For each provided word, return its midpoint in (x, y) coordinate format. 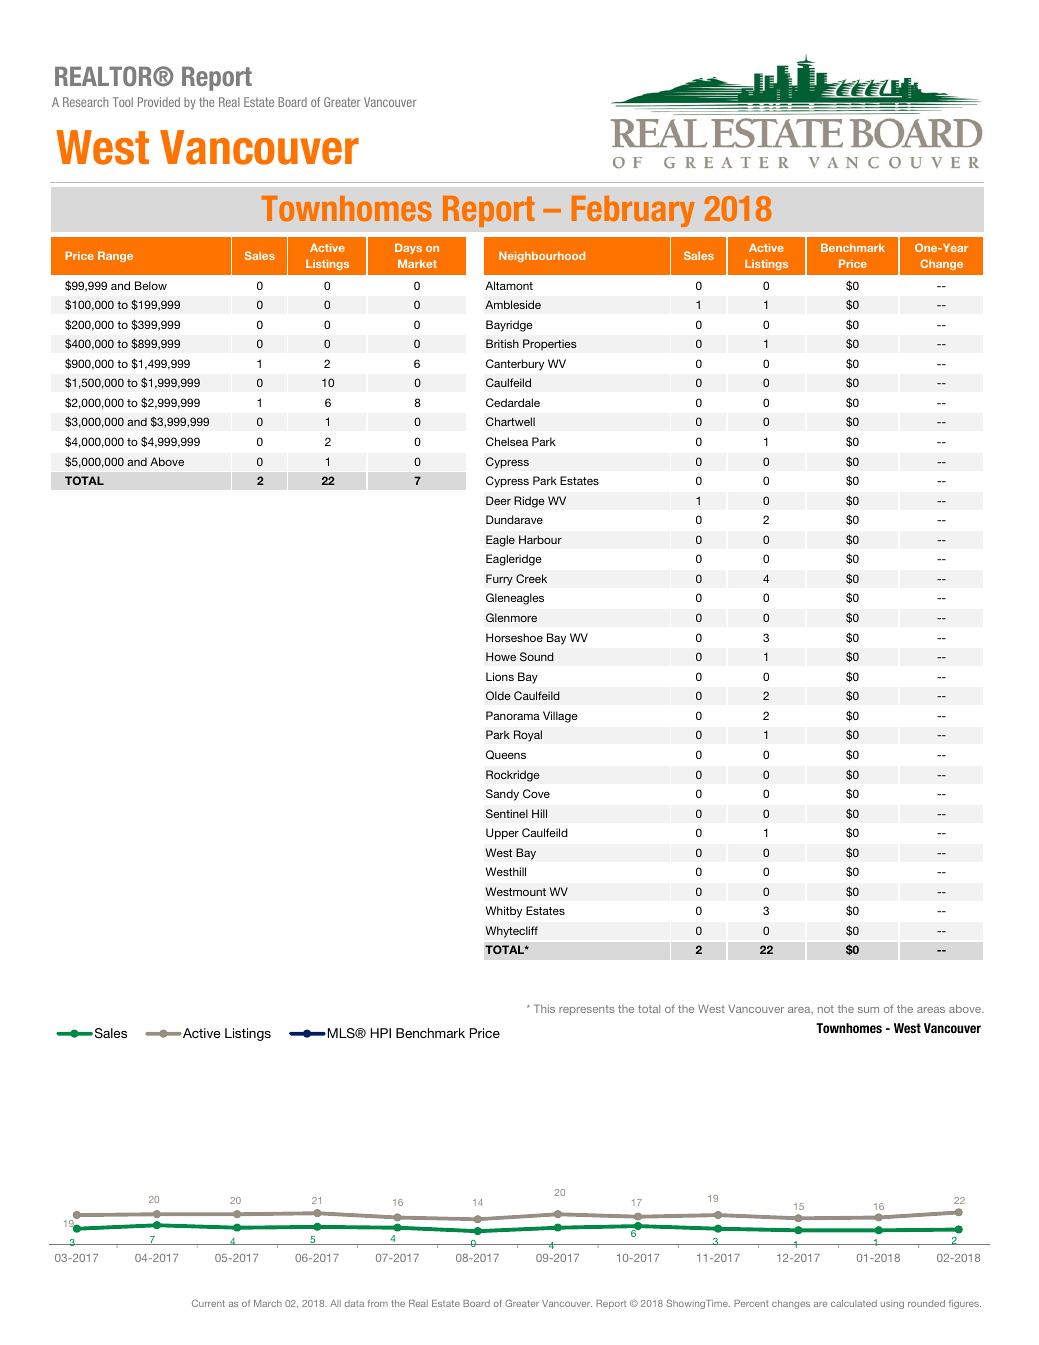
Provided (159, 102)
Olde (498, 695)
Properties (550, 345)
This (544, 1008)
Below (151, 285)
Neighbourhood (542, 256)
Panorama (513, 715)
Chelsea (507, 441)
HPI (381, 1033)
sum (868, 1010)
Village (560, 717)
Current (208, 1303)
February (633, 211)
